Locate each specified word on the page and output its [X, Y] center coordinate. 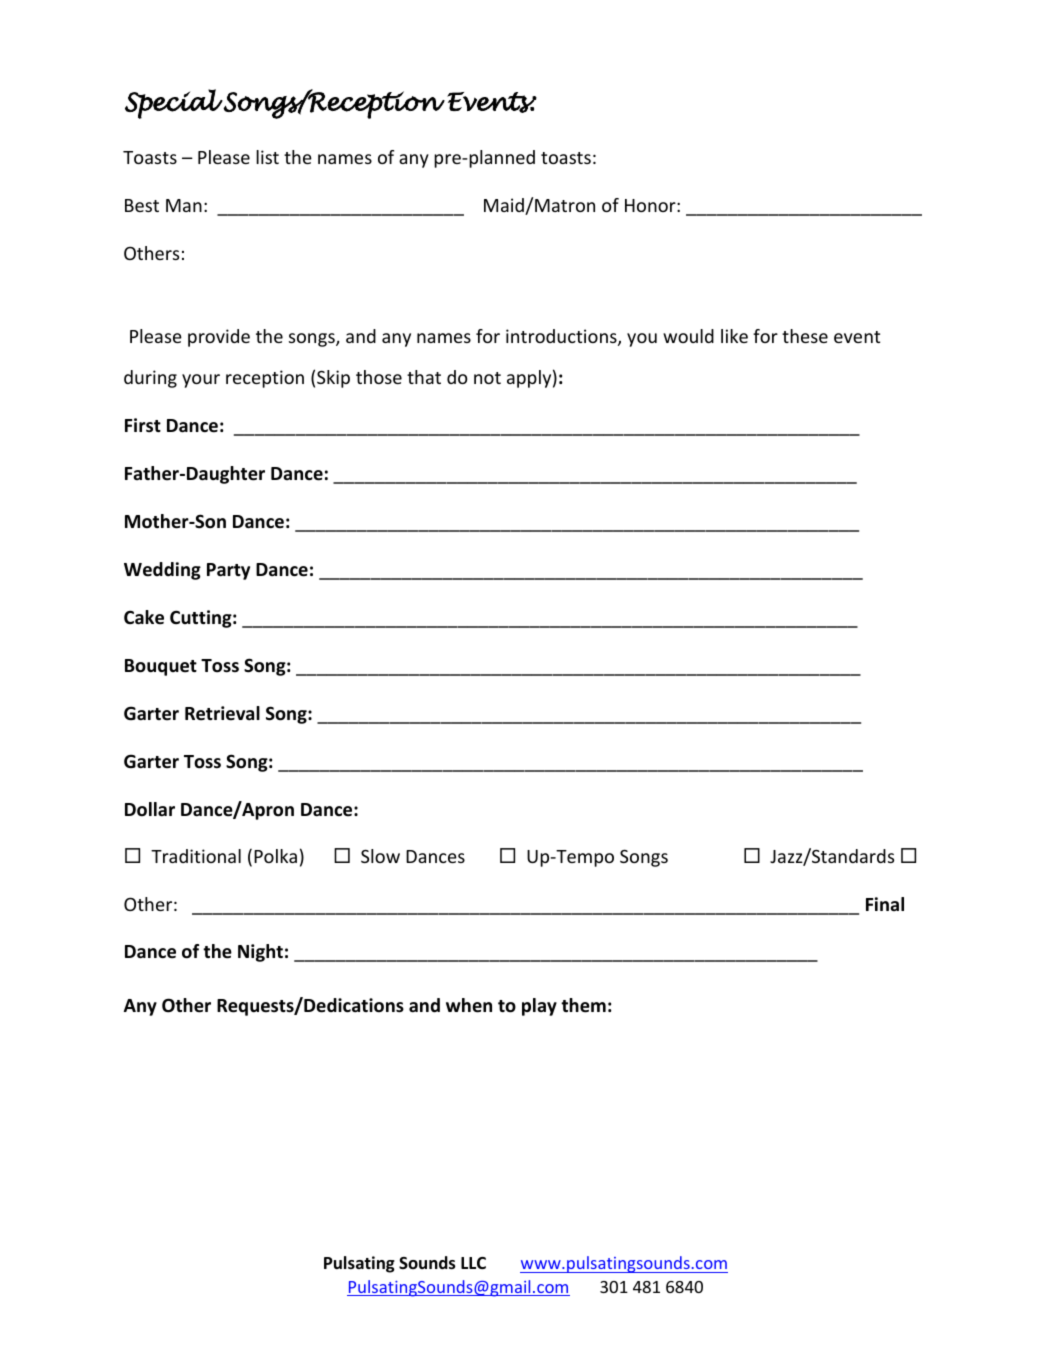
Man [184, 205]
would [688, 336]
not [487, 378]
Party [228, 571]
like [734, 336]
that [424, 377]
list [267, 157]
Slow [380, 856]
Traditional [196, 856]
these [805, 336]
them [583, 1005]
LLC [473, 1263]
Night [260, 953]
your [201, 381]
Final [885, 904]
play [539, 1007]
